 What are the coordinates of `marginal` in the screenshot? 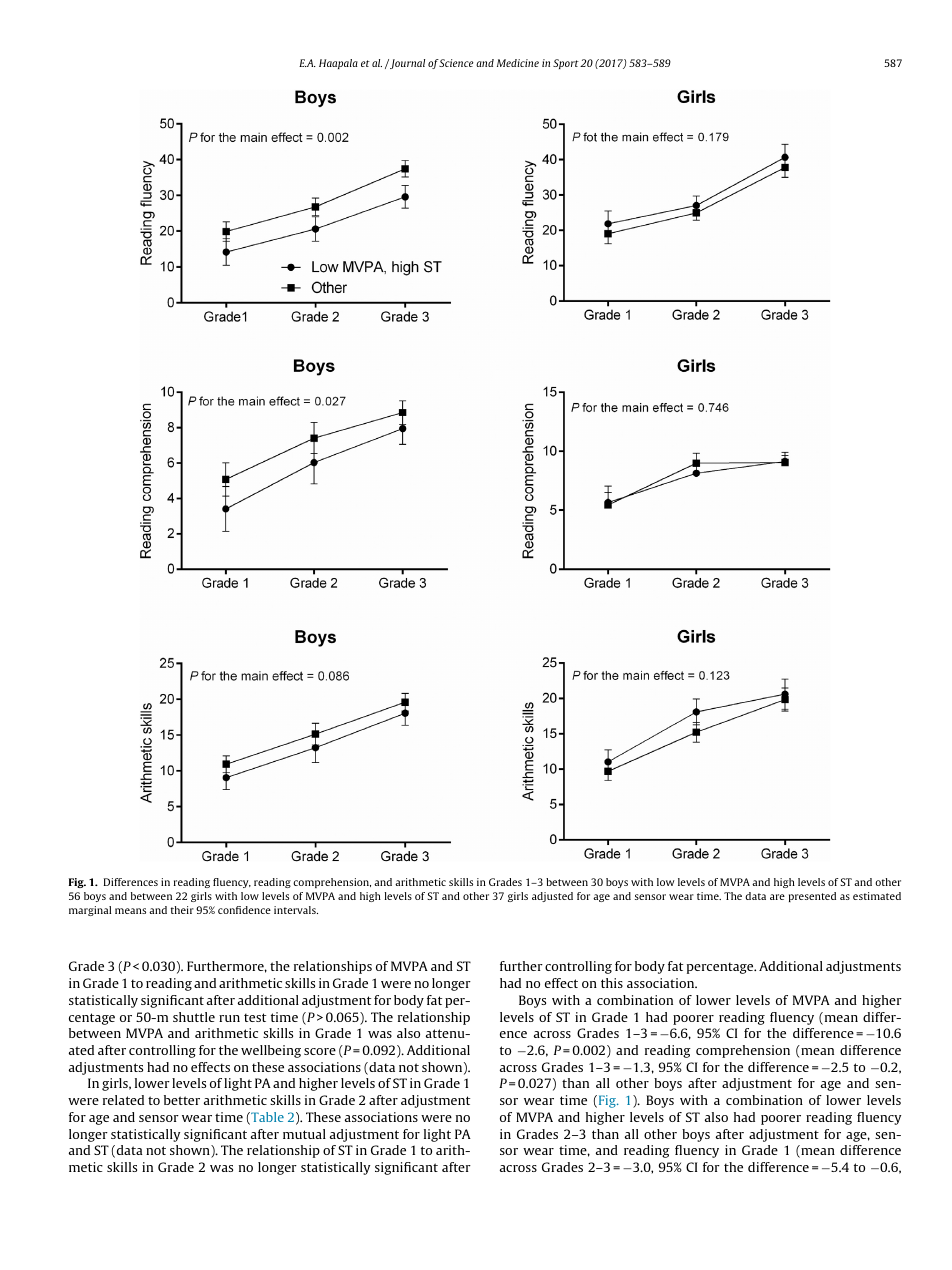 It's located at (90, 911).
